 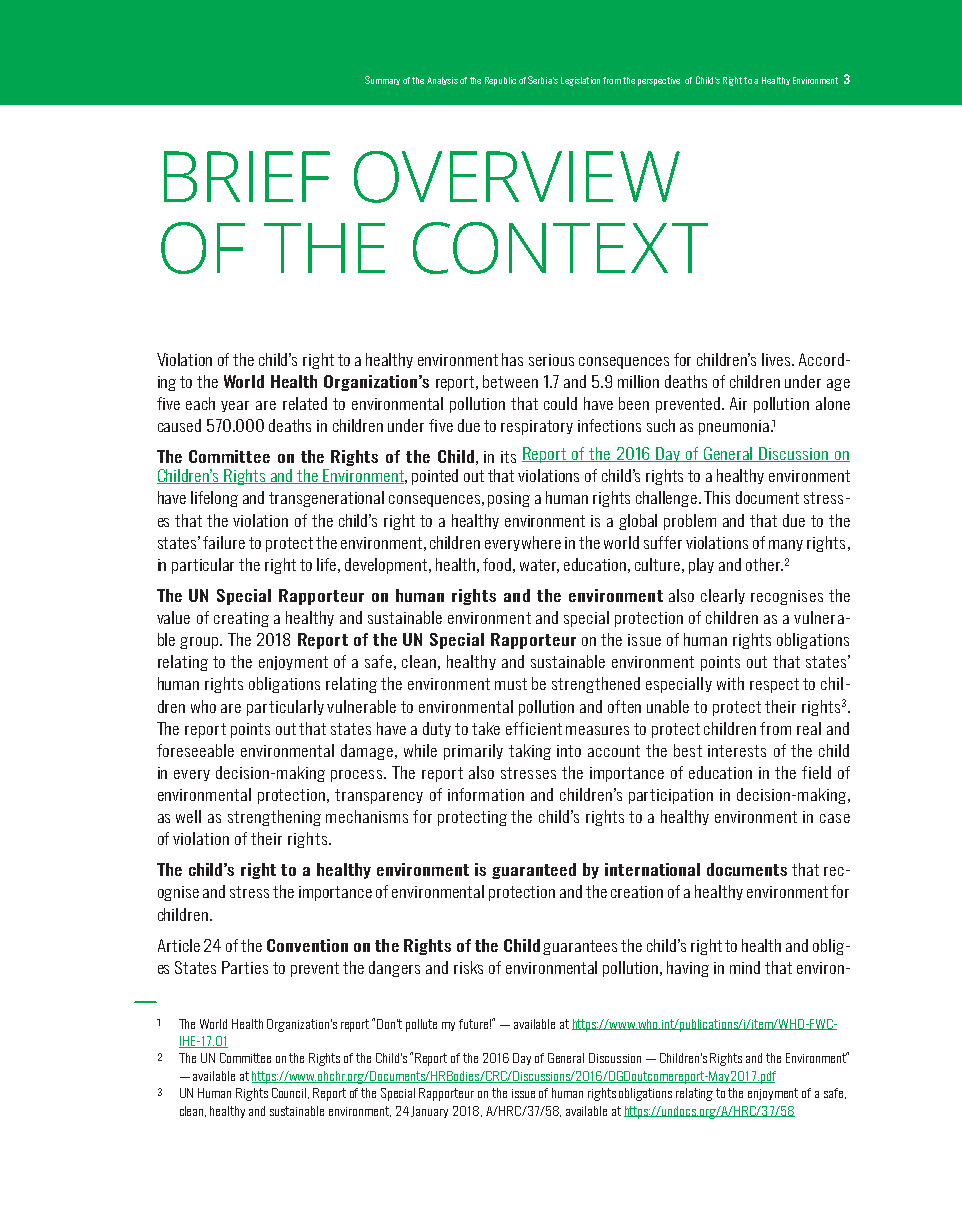 What do you see at coordinates (723, 596) in the image?
I see `clearly` at bounding box center [723, 596].
